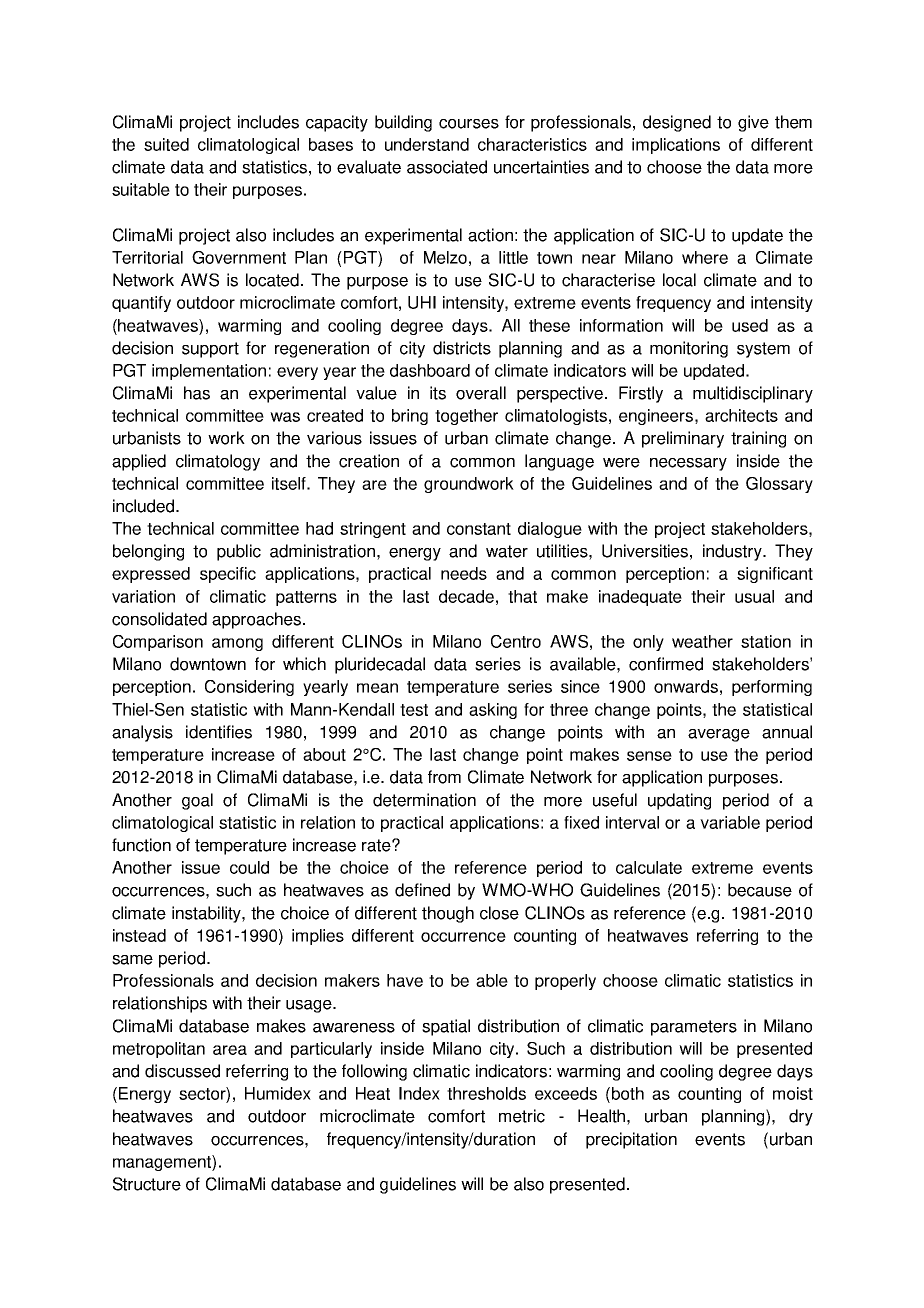  I want to click on updating, so click(679, 801).
